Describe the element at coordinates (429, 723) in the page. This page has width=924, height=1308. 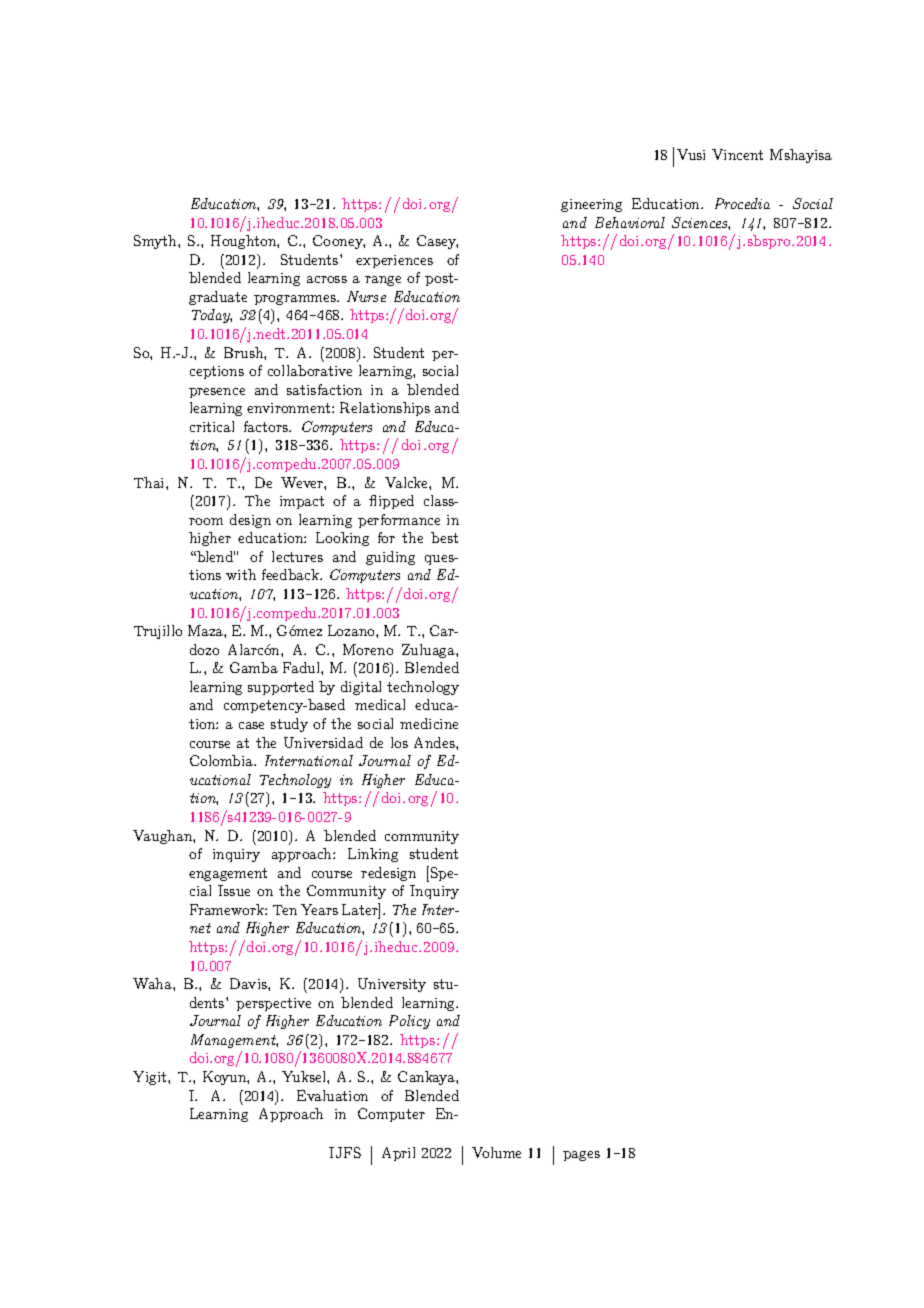
I see `medicine` at that location.
